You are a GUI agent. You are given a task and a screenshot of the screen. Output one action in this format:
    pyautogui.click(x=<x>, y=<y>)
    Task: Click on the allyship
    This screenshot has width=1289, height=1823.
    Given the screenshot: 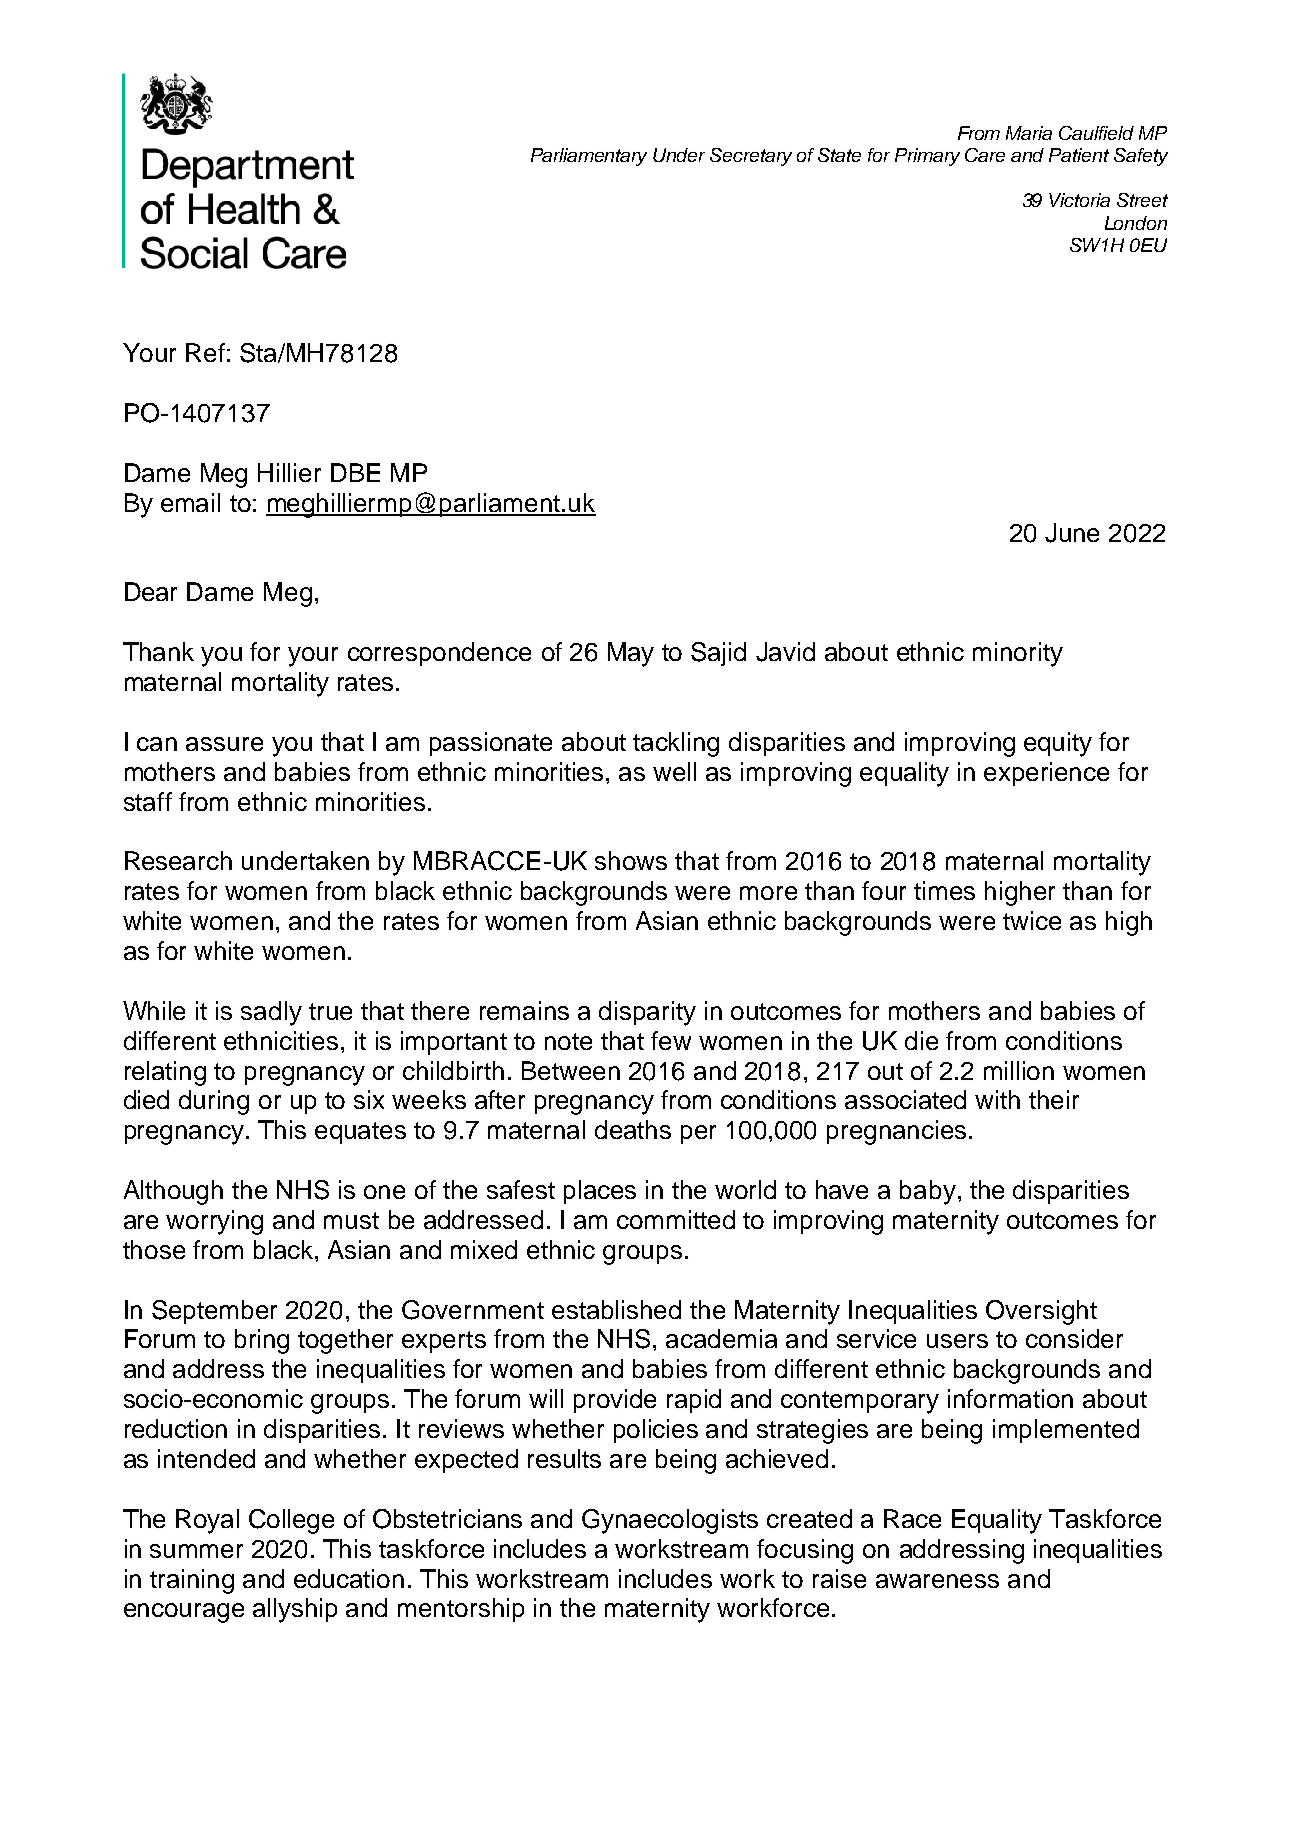 What is the action you would take?
    pyautogui.click(x=295, y=1610)
